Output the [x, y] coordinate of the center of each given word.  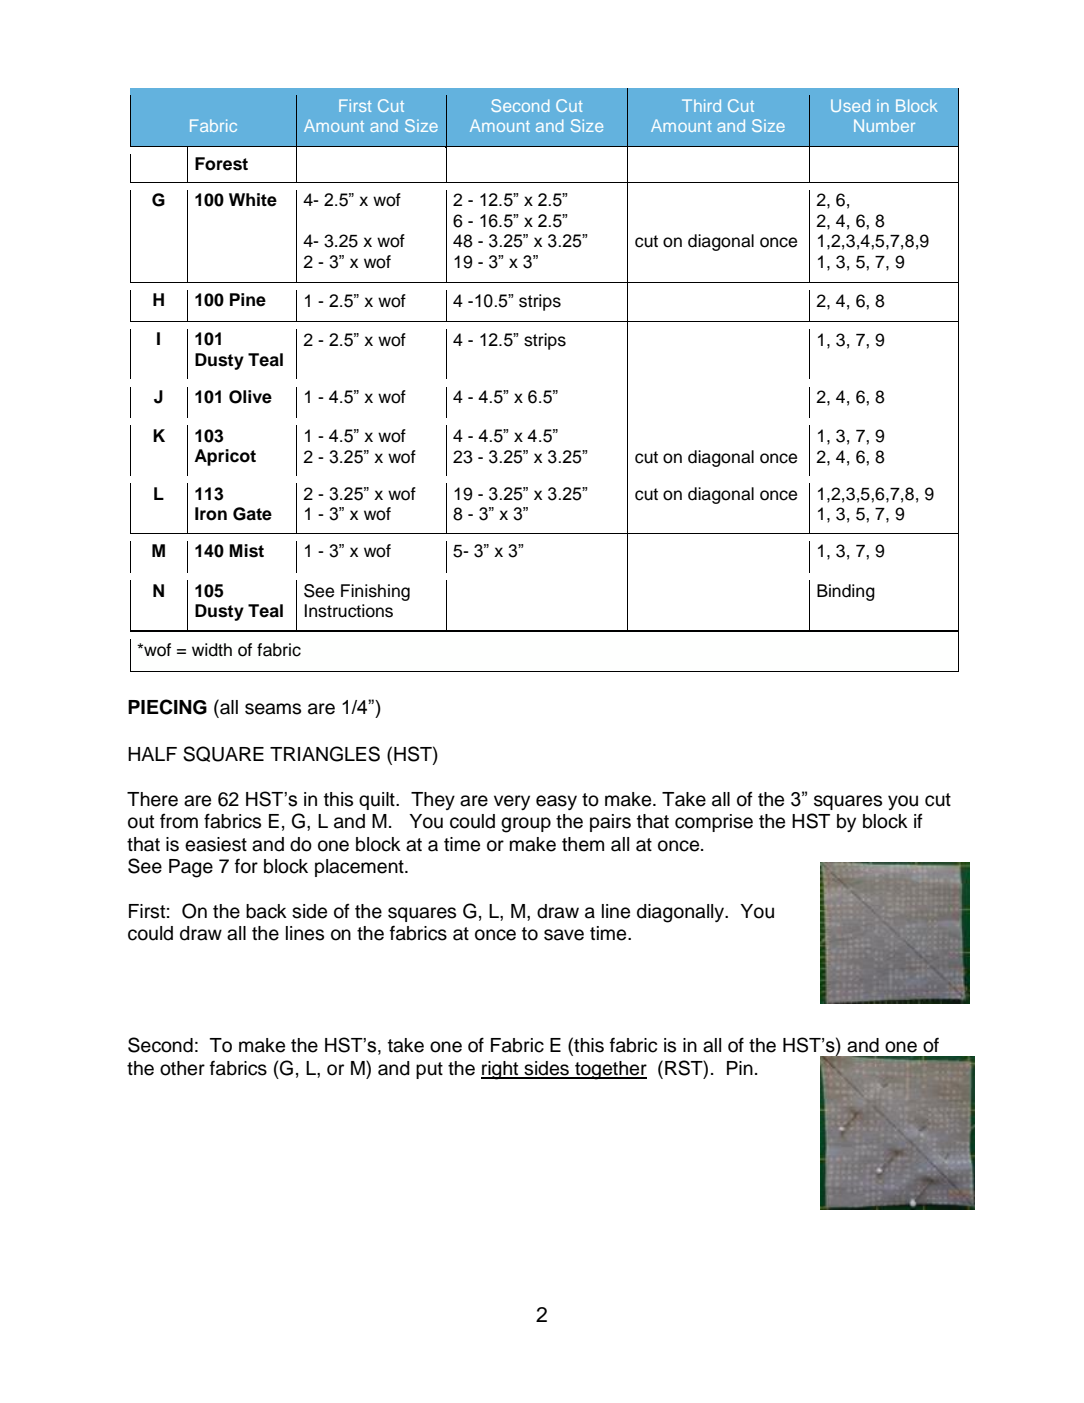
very [512, 802]
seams [273, 709]
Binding [846, 592]
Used [850, 105]
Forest [221, 164]
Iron [211, 514]
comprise [714, 823]
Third [701, 105]
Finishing [375, 592]
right [501, 1070]
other [182, 1068]
